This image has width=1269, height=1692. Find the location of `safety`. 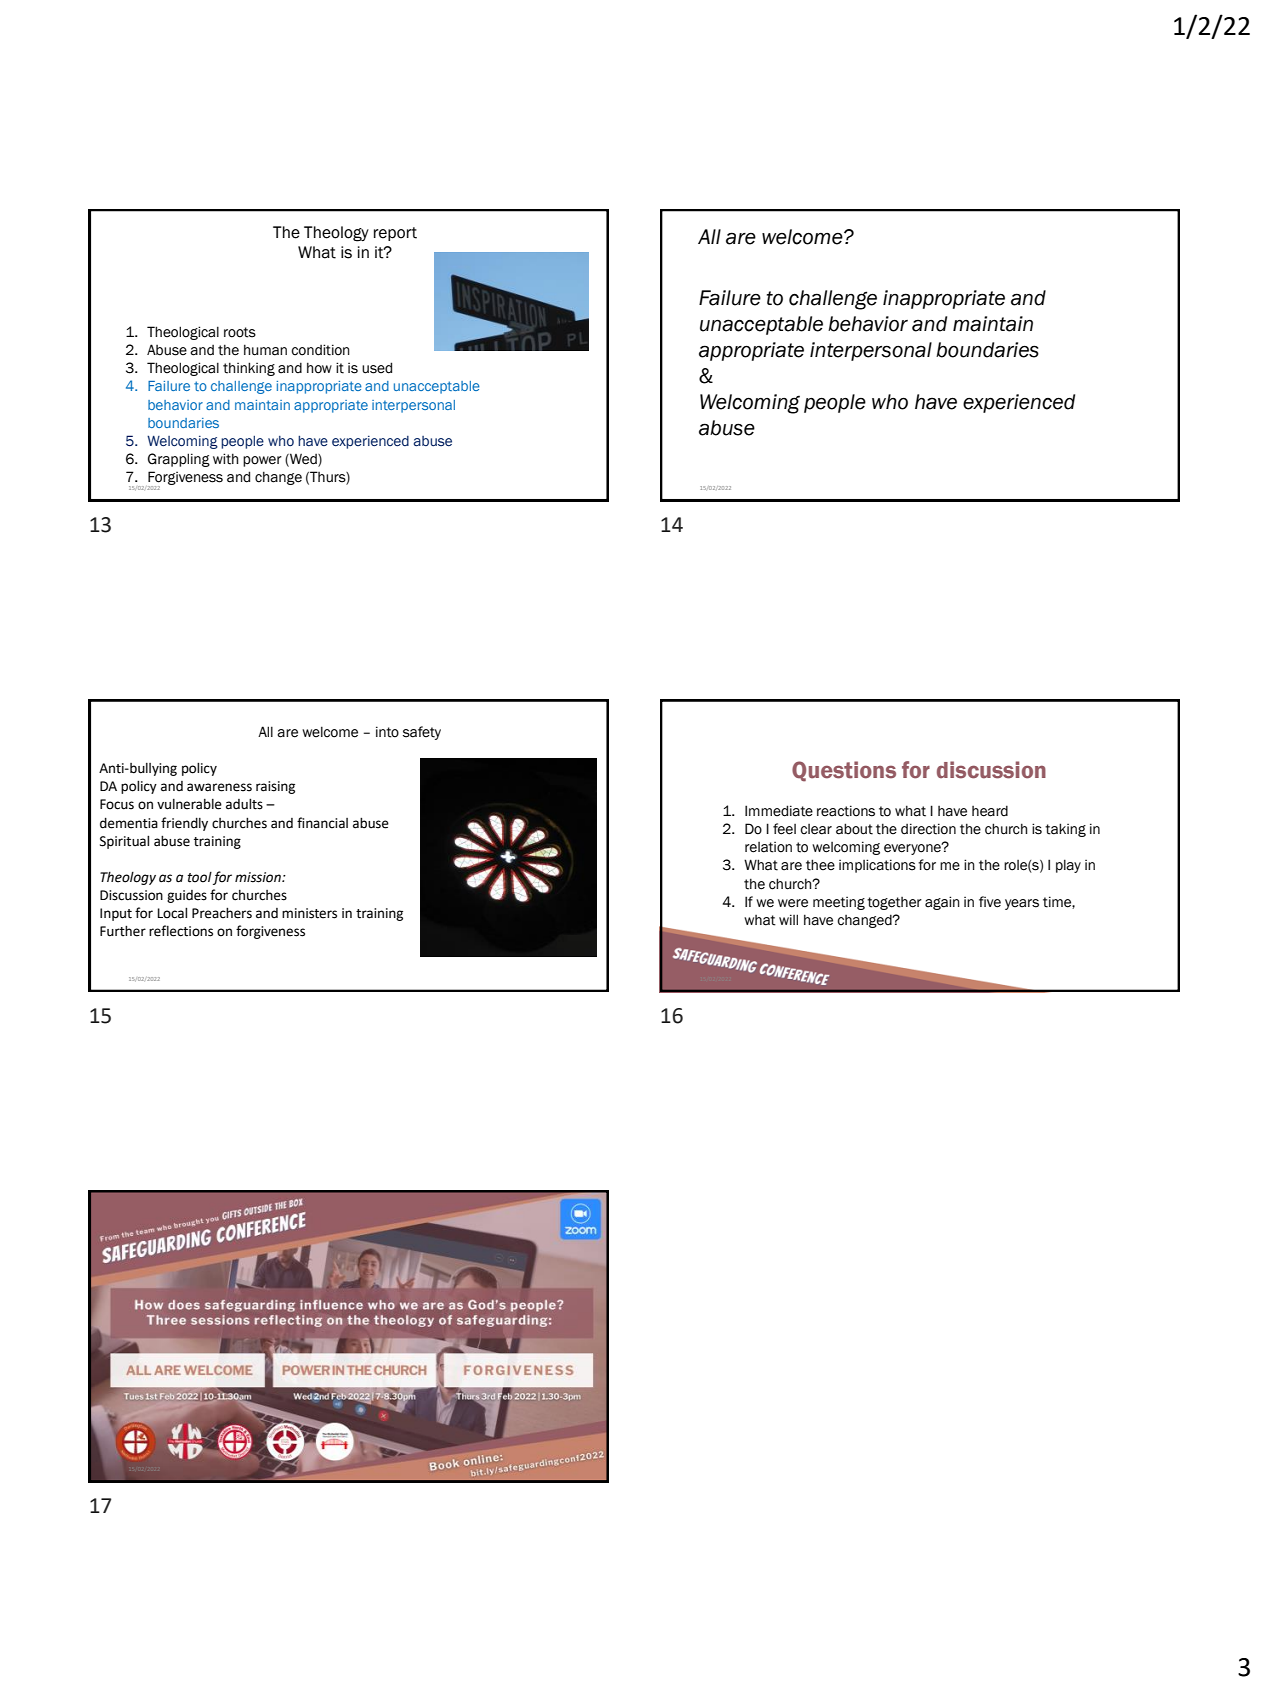

safety is located at coordinates (422, 733).
